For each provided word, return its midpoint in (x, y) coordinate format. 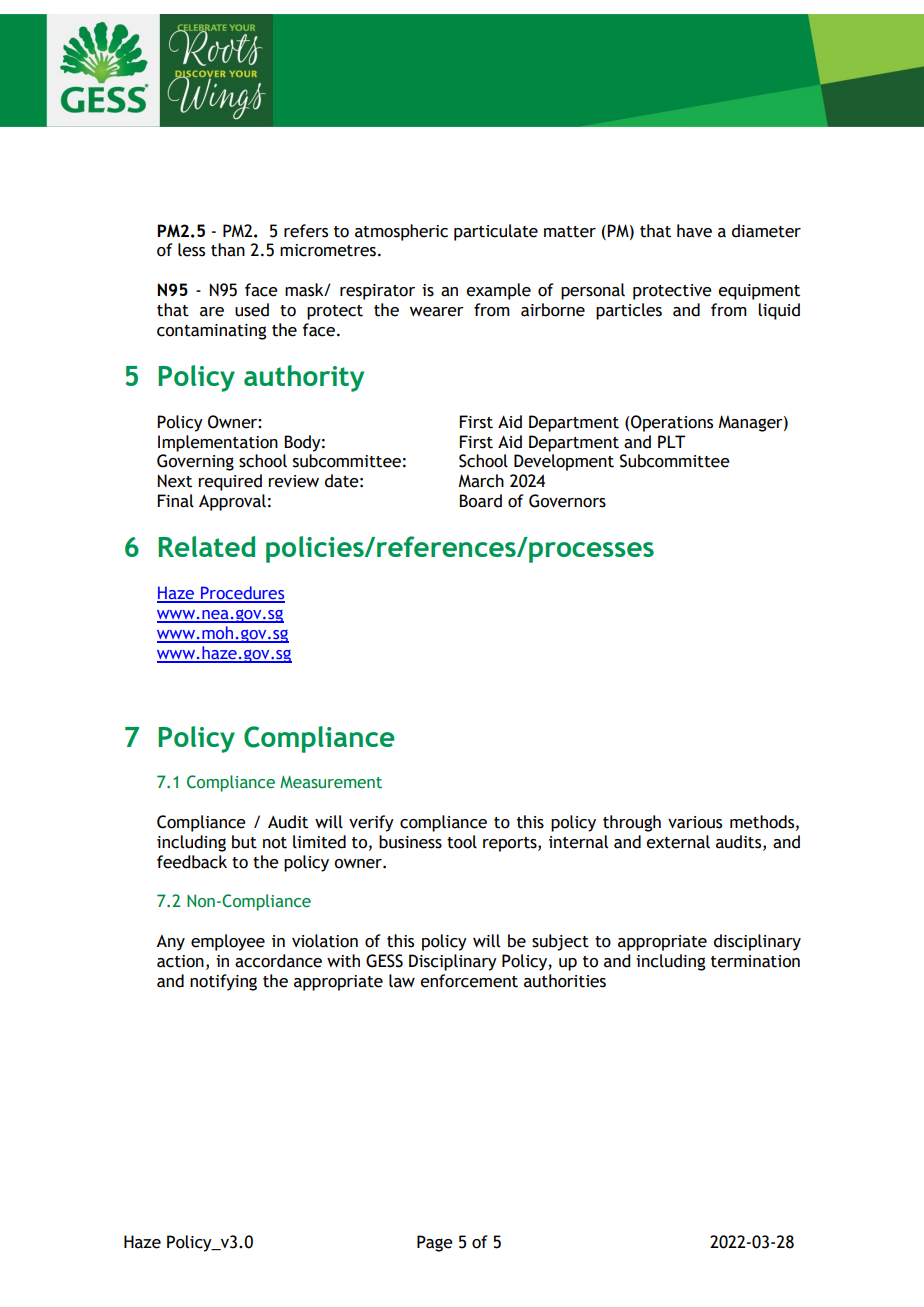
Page (435, 1243)
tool (462, 842)
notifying (223, 982)
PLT (672, 441)
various (695, 822)
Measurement (331, 782)
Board (480, 501)
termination (755, 961)
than (228, 250)
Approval (232, 502)
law (402, 981)
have (694, 231)
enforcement (469, 981)
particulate (496, 232)
